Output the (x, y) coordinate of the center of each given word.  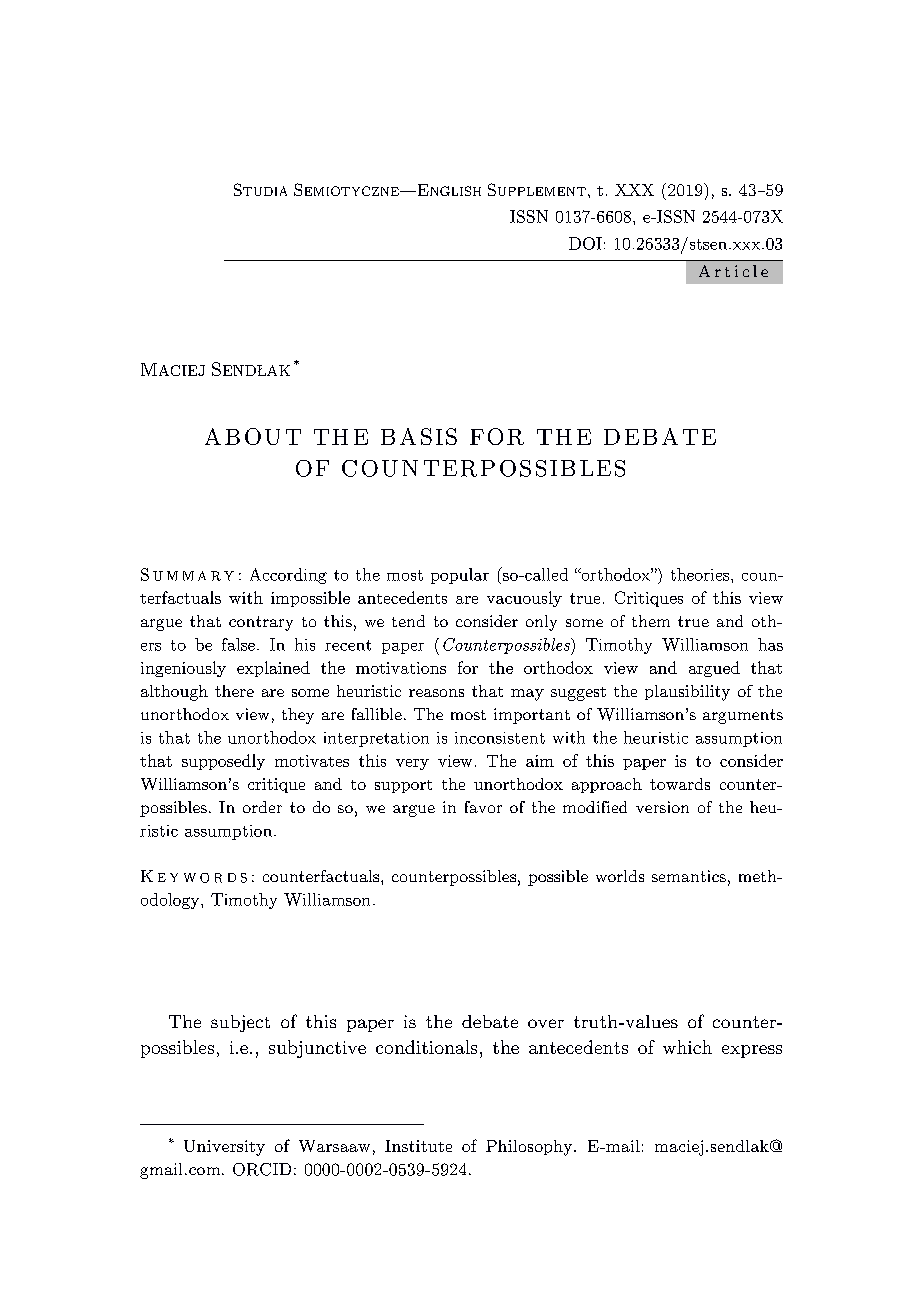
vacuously (524, 599)
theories (701, 574)
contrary (261, 623)
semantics (689, 876)
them (651, 621)
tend (408, 621)
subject (240, 1023)
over (546, 1023)
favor (483, 807)
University (224, 1148)
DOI (585, 243)
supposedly (223, 762)
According (288, 576)
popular (460, 576)
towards (680, 784)
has (770, 644)
